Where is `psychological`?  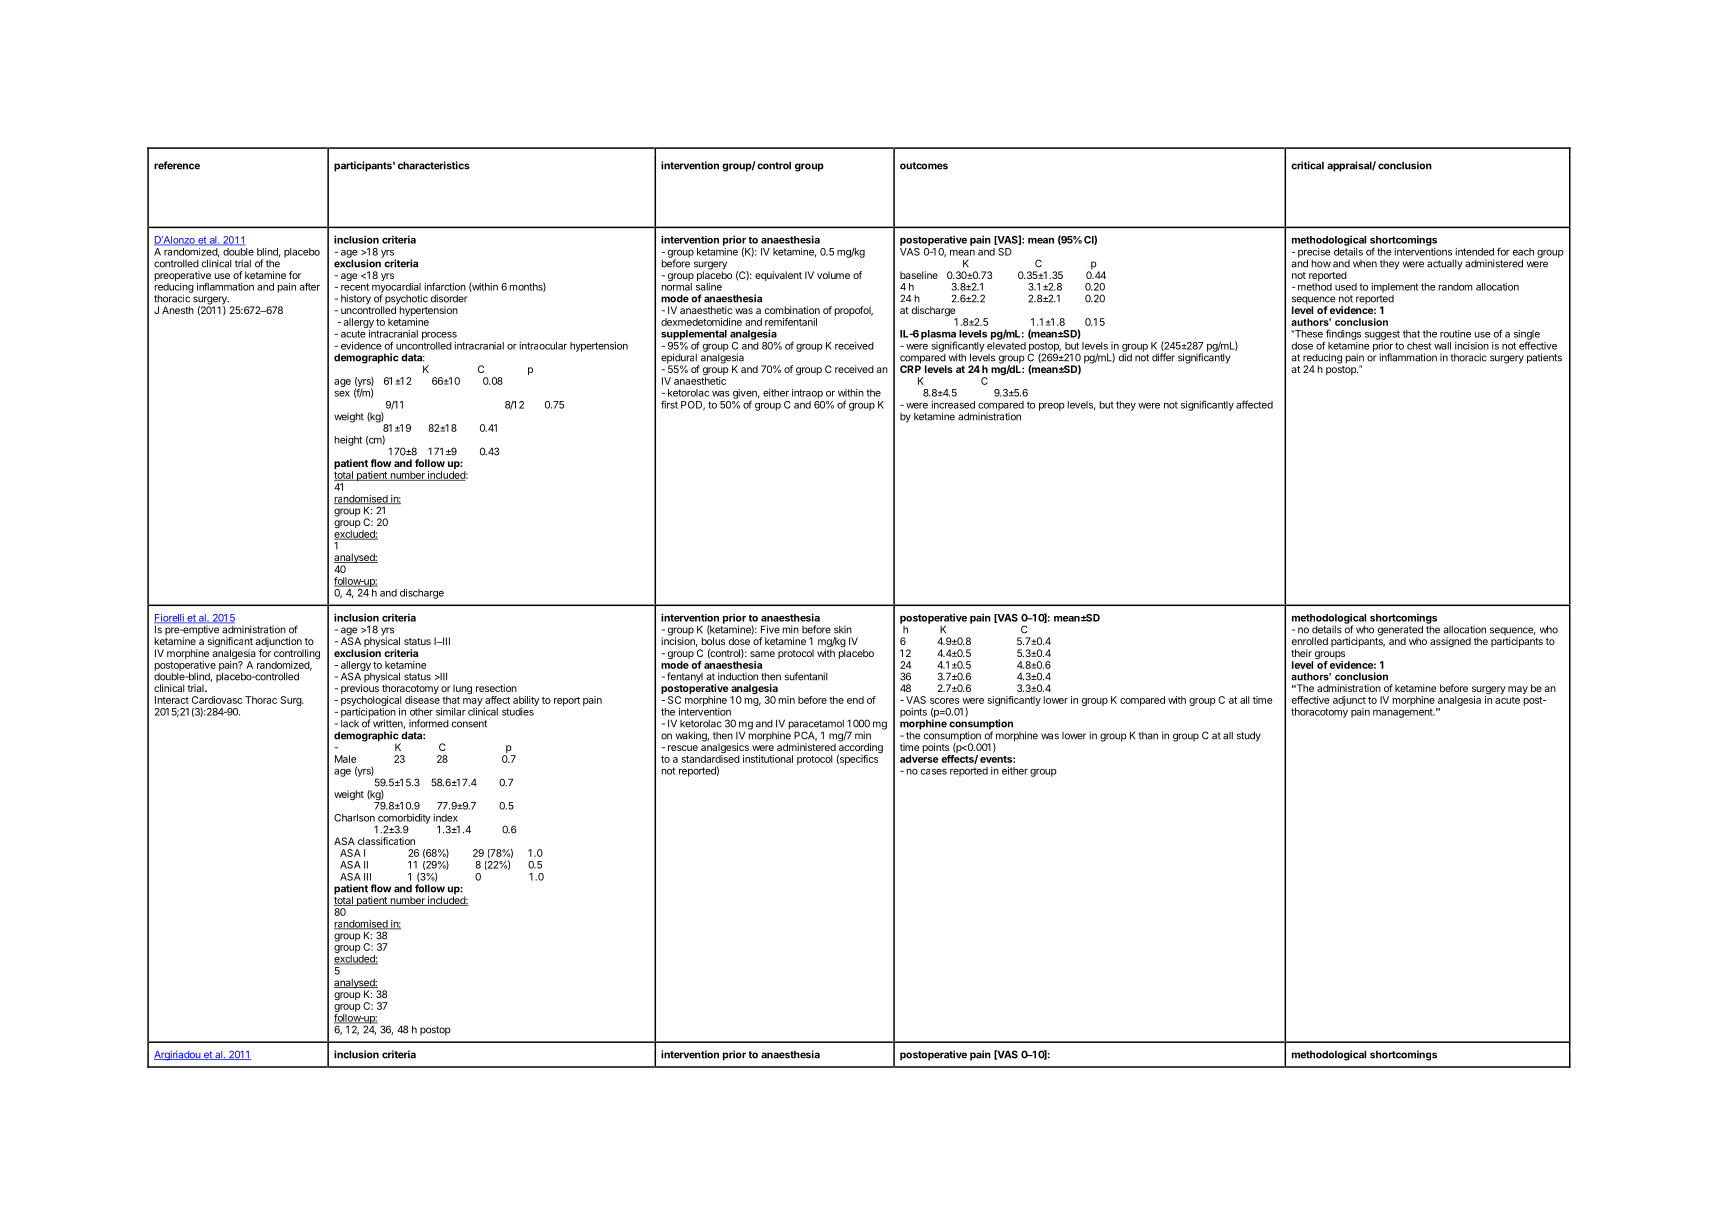
psychological is located at coordinates (371, 702).
